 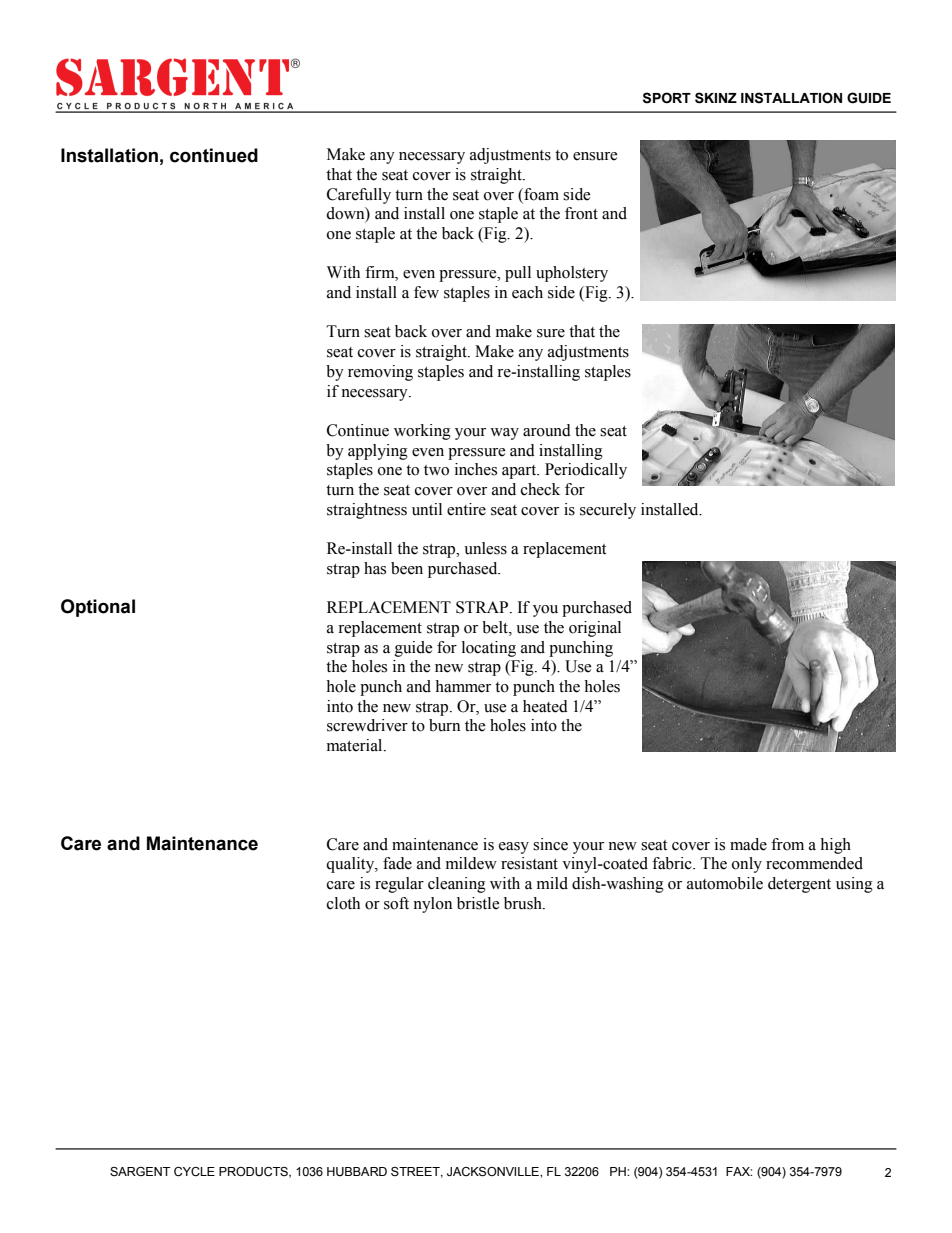 What do you see at coordinates (457, 885) in the document?
I see `cleaning` at bounding box center [457, 885].
